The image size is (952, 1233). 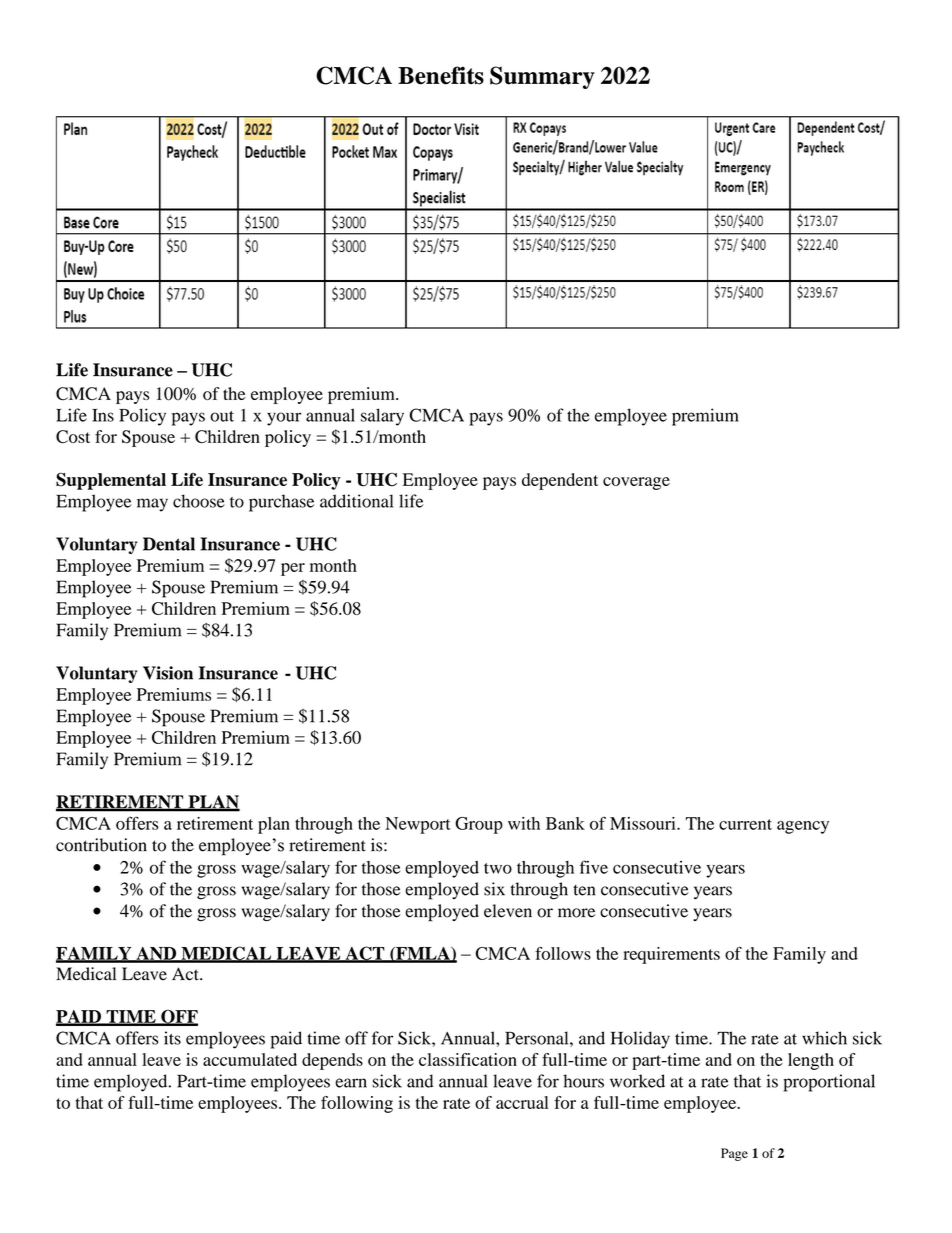 I want to click on dependent, so click(x=560, y=481).
